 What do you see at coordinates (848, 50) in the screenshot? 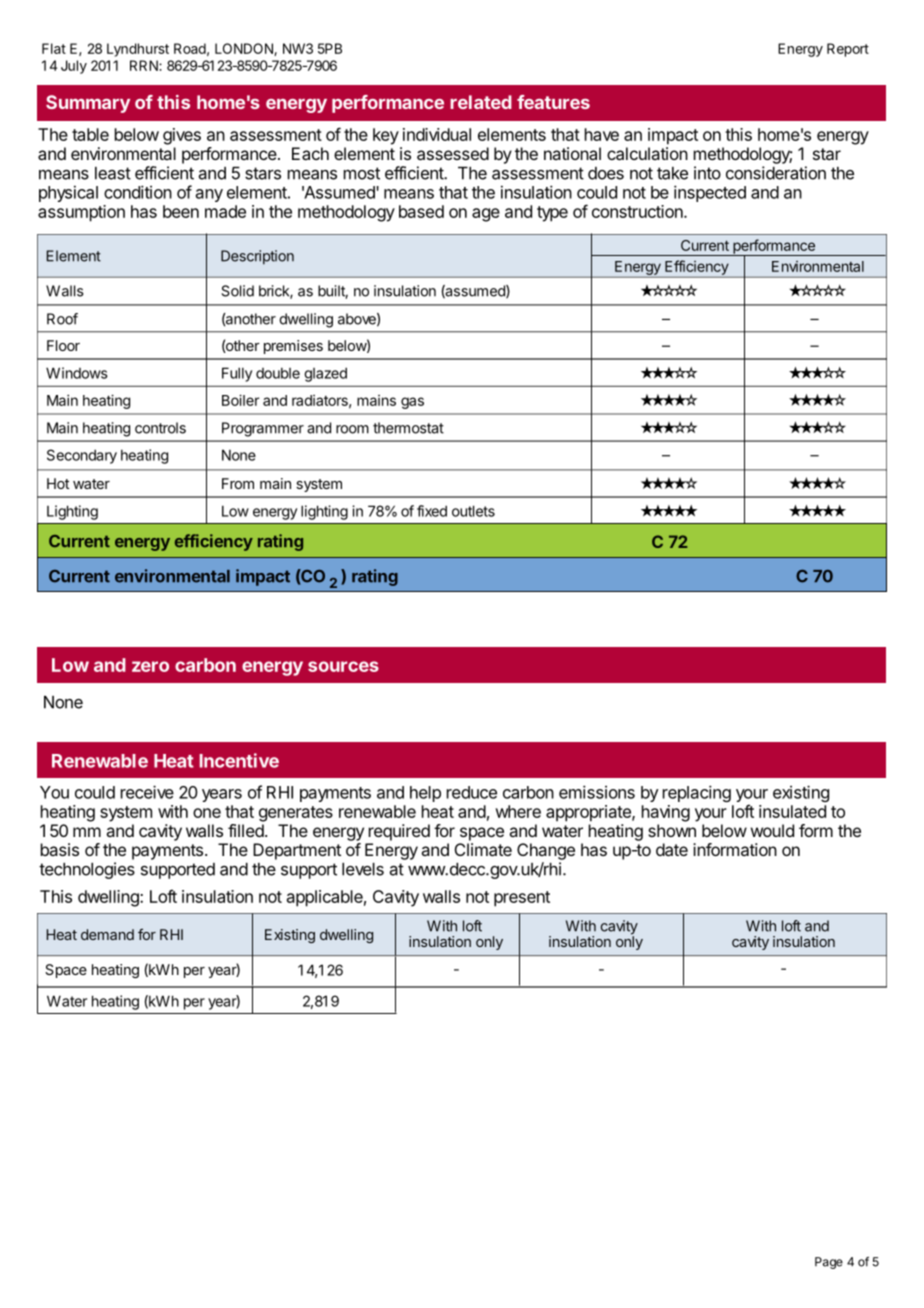
I see `Report` at bounding box center [848, 50].
